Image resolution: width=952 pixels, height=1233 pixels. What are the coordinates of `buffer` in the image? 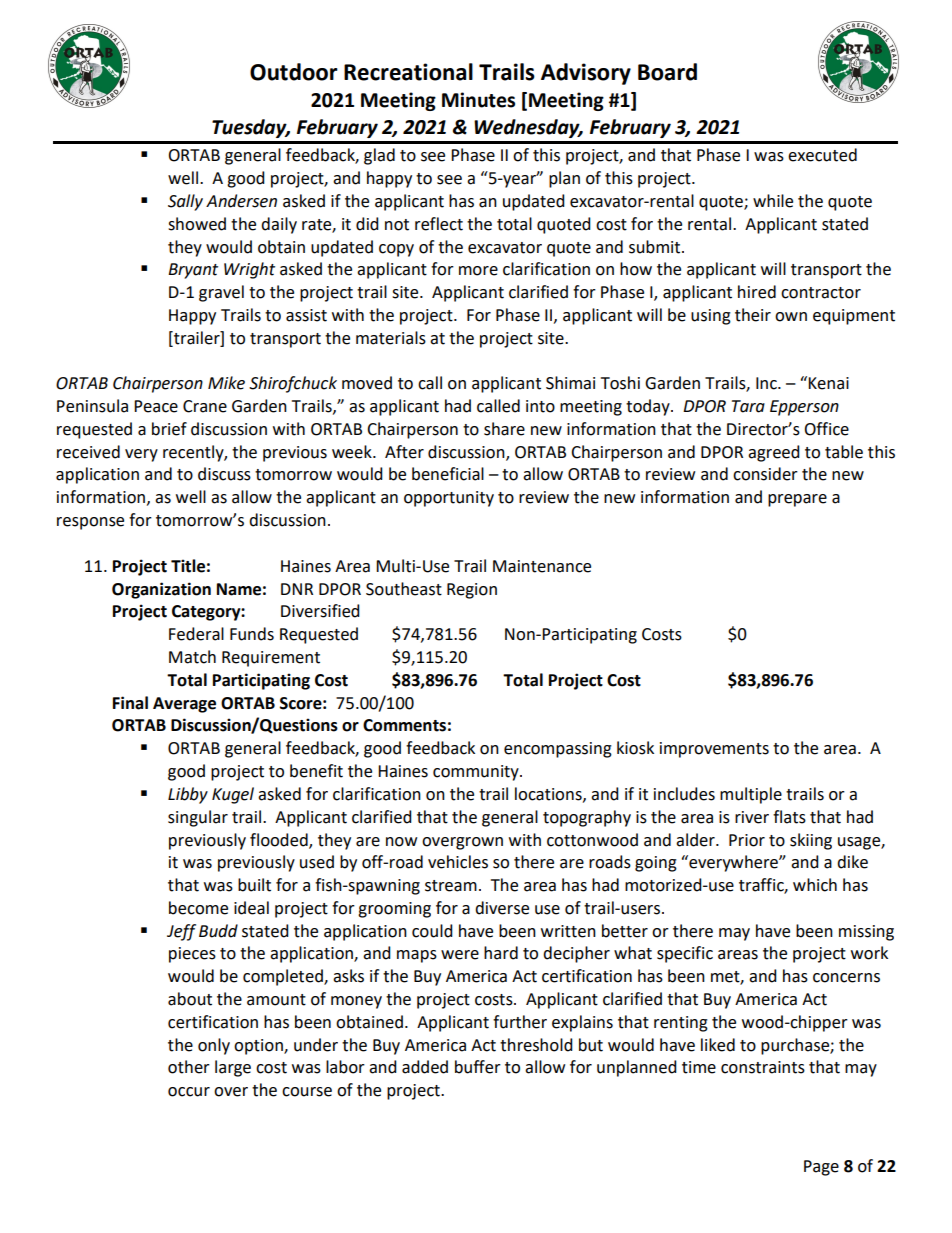 It's located at (478, 1067).
